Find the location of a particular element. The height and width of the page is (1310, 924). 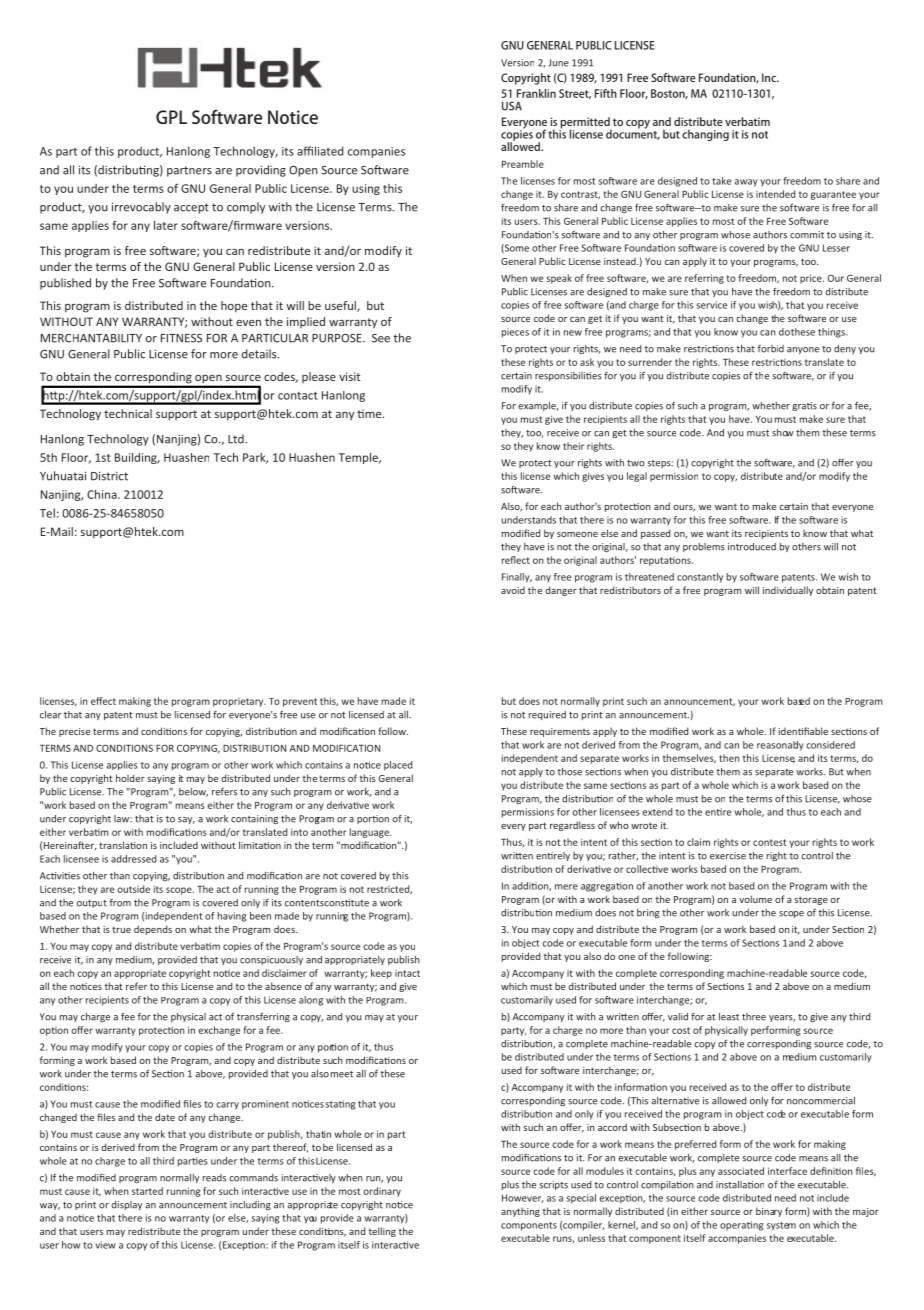

providing is located at coordinates (261, 171).
